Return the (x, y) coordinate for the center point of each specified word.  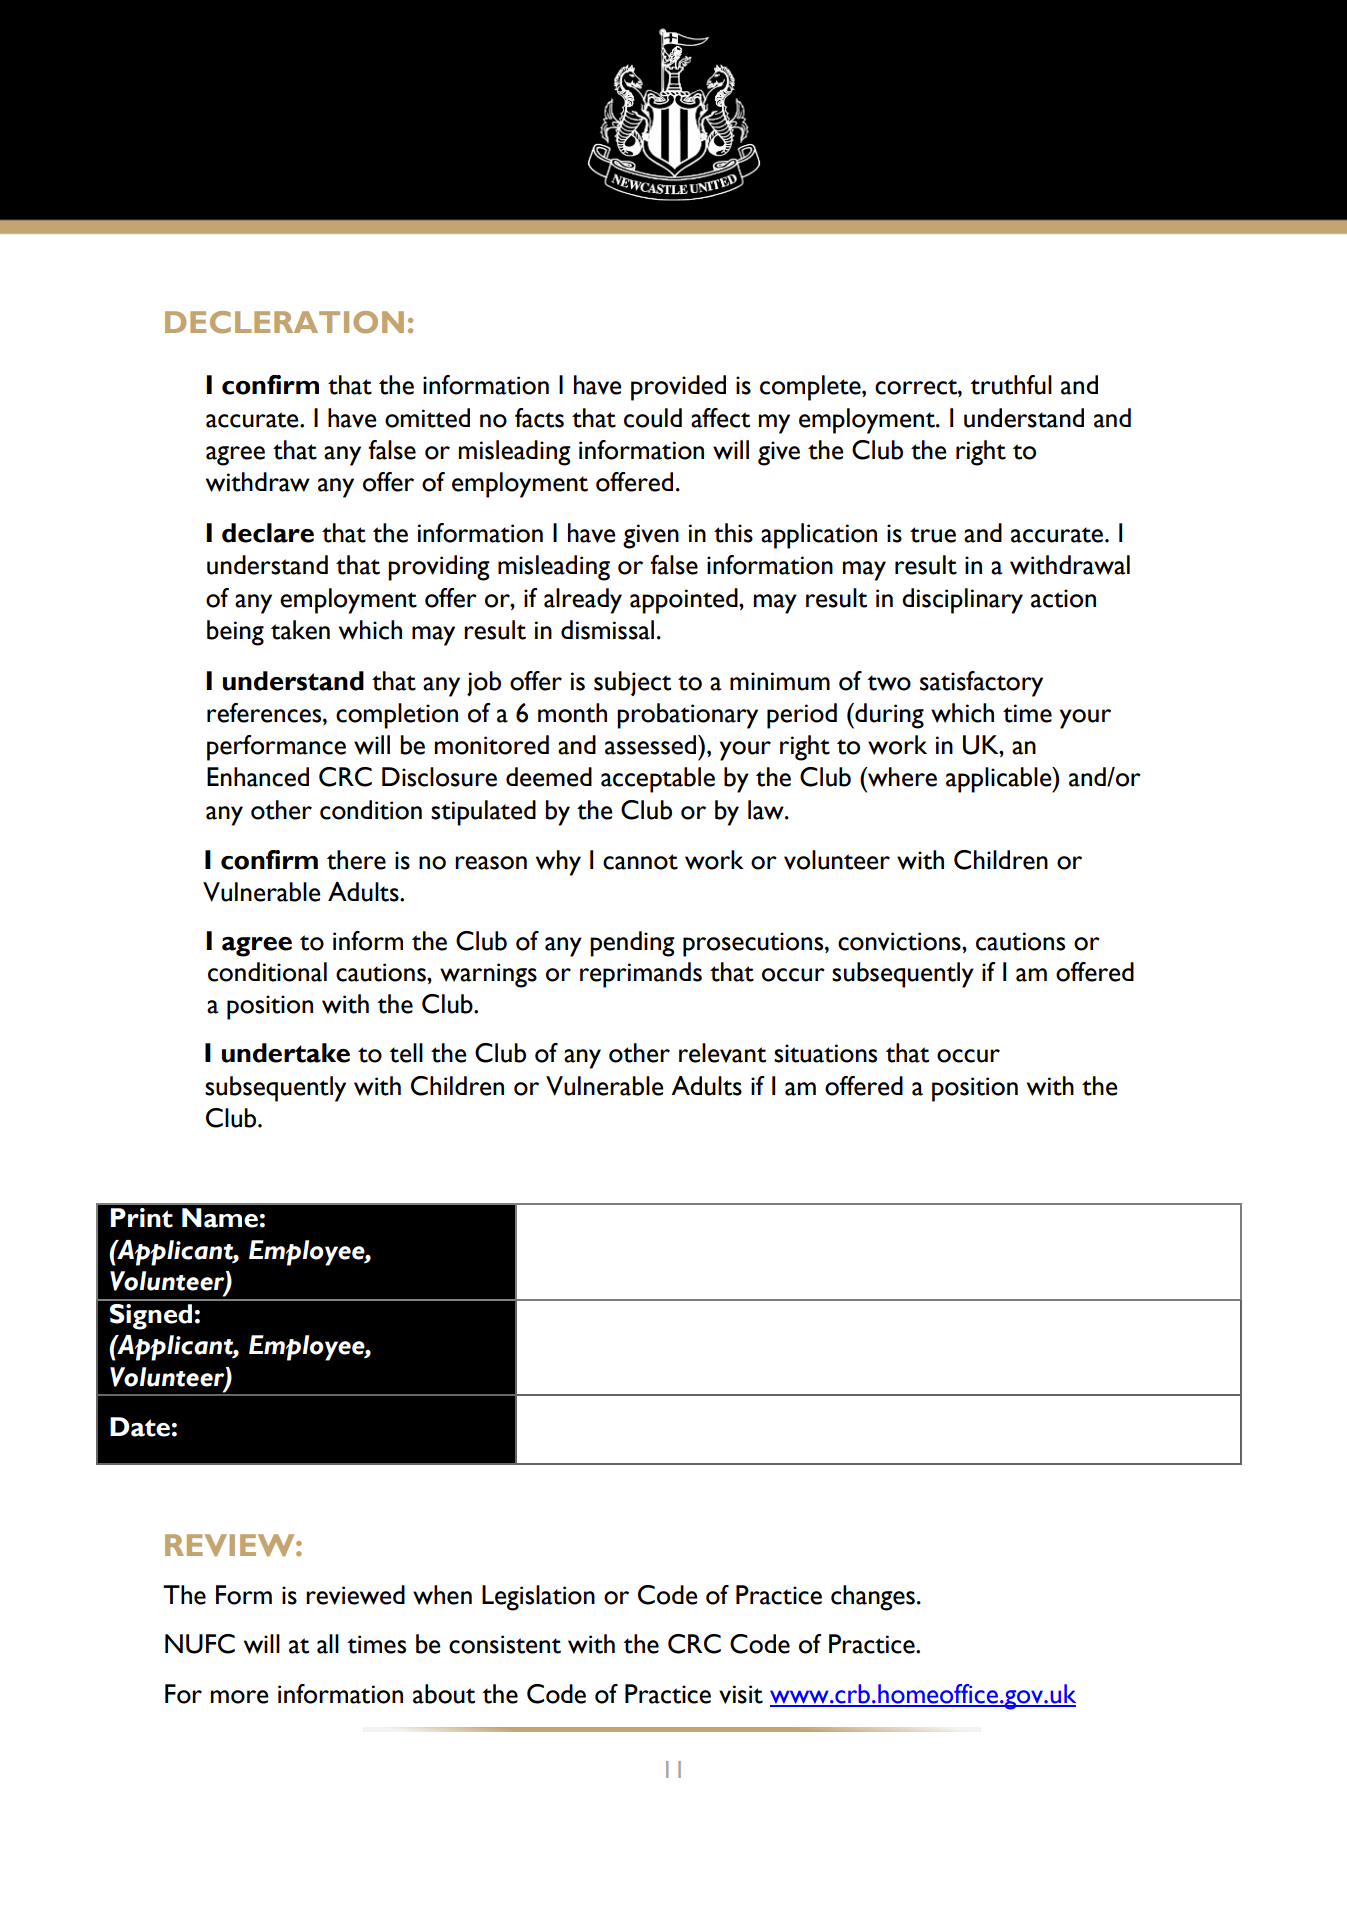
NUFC (200, 1644)
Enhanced (258, 777)
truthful (1011, 385)
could (653, 418)
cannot (640, 862)
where (901, 777)
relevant (722, 1053)
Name (220, 1218)
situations (825, 1053)
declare (268, 533)
